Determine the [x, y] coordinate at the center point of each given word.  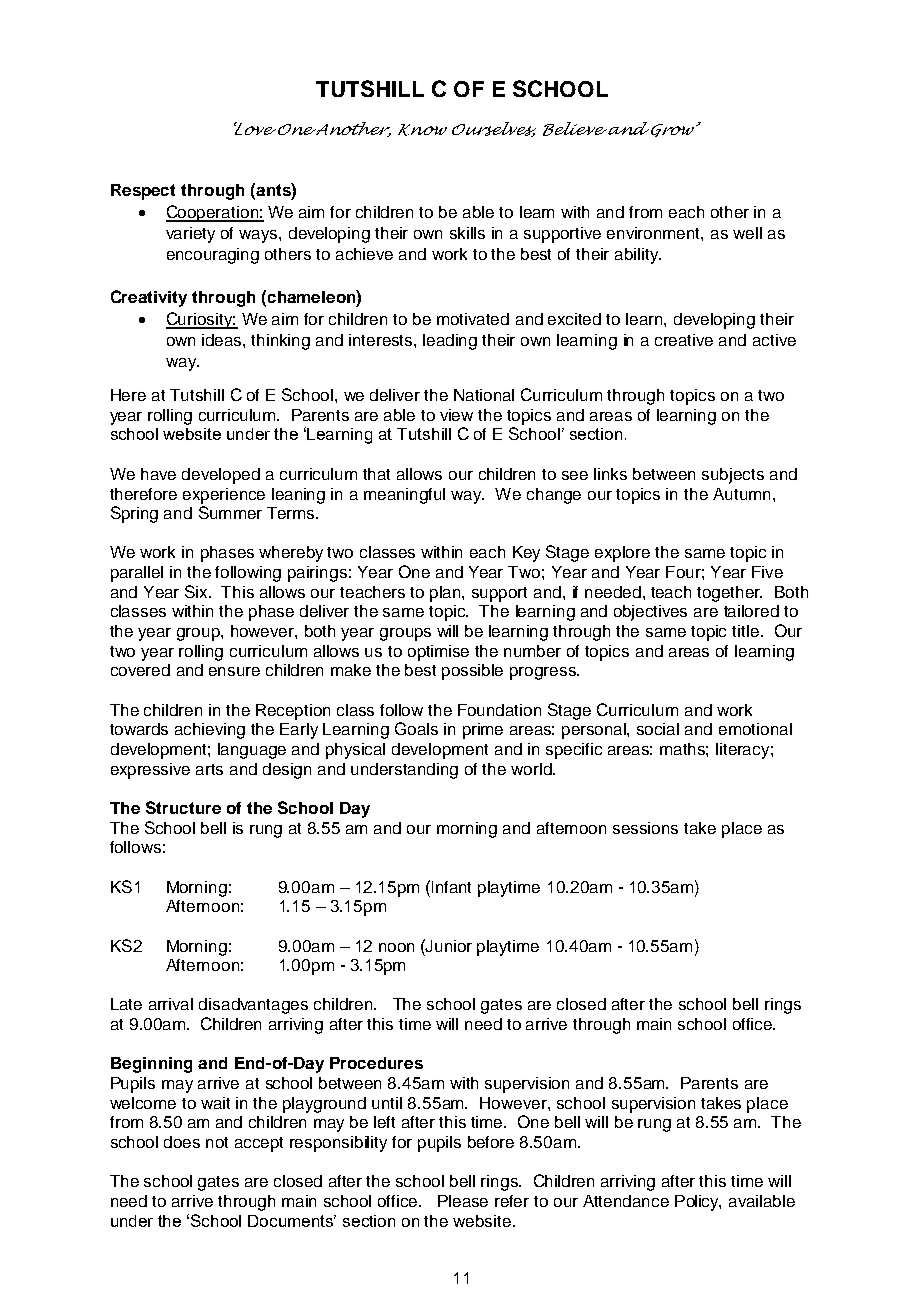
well [747, 233]
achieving [210, 731]
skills [467, 233]
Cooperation [213, 213]
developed [221, 476]
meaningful [404, 496]
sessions [645, 828]
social [658, 729]
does [182, 1142]
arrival [171, 1004]
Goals [416, 728]
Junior [448, 945]
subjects [733, 476]
